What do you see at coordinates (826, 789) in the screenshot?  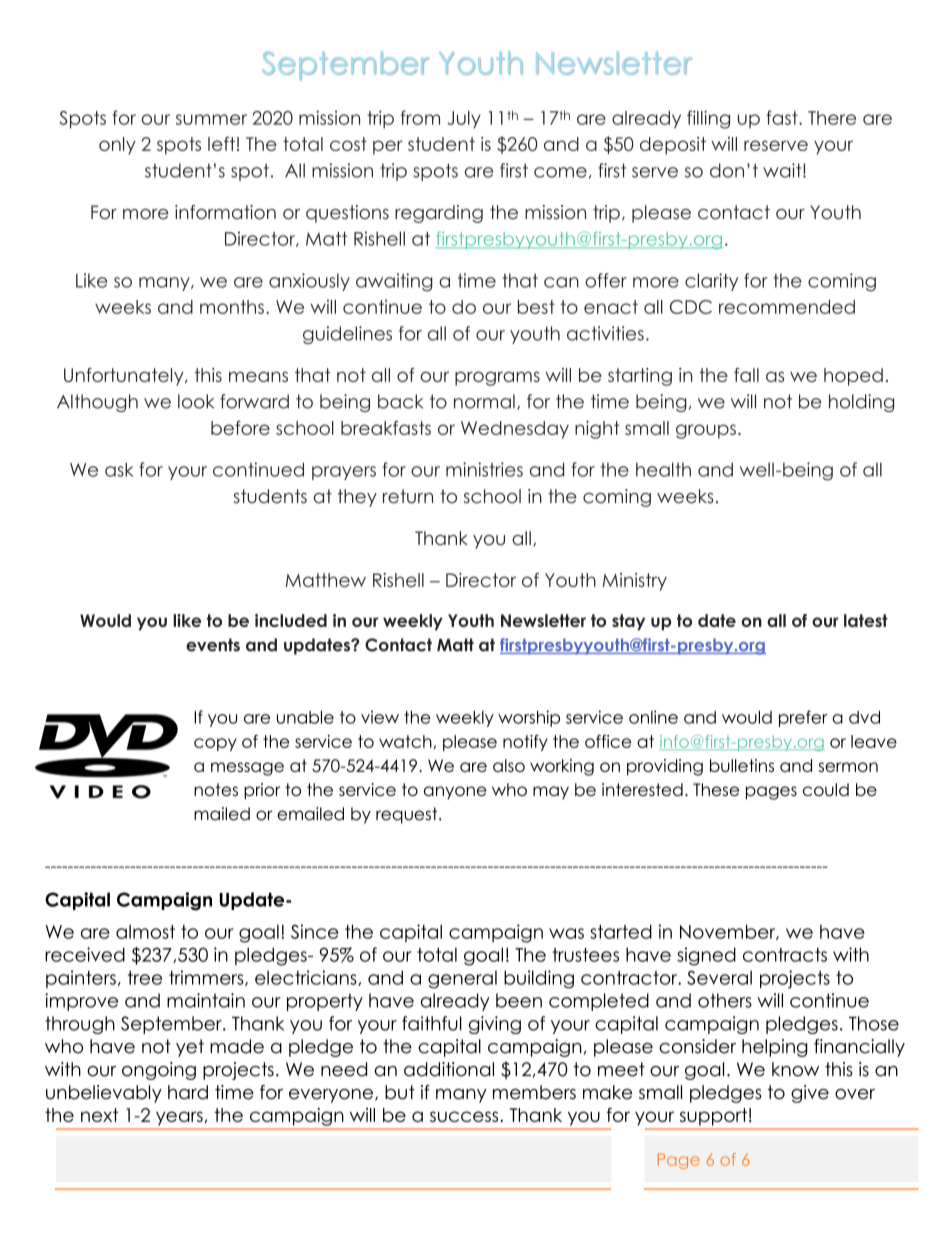 I see `could` at bounding box center [826, 789].
